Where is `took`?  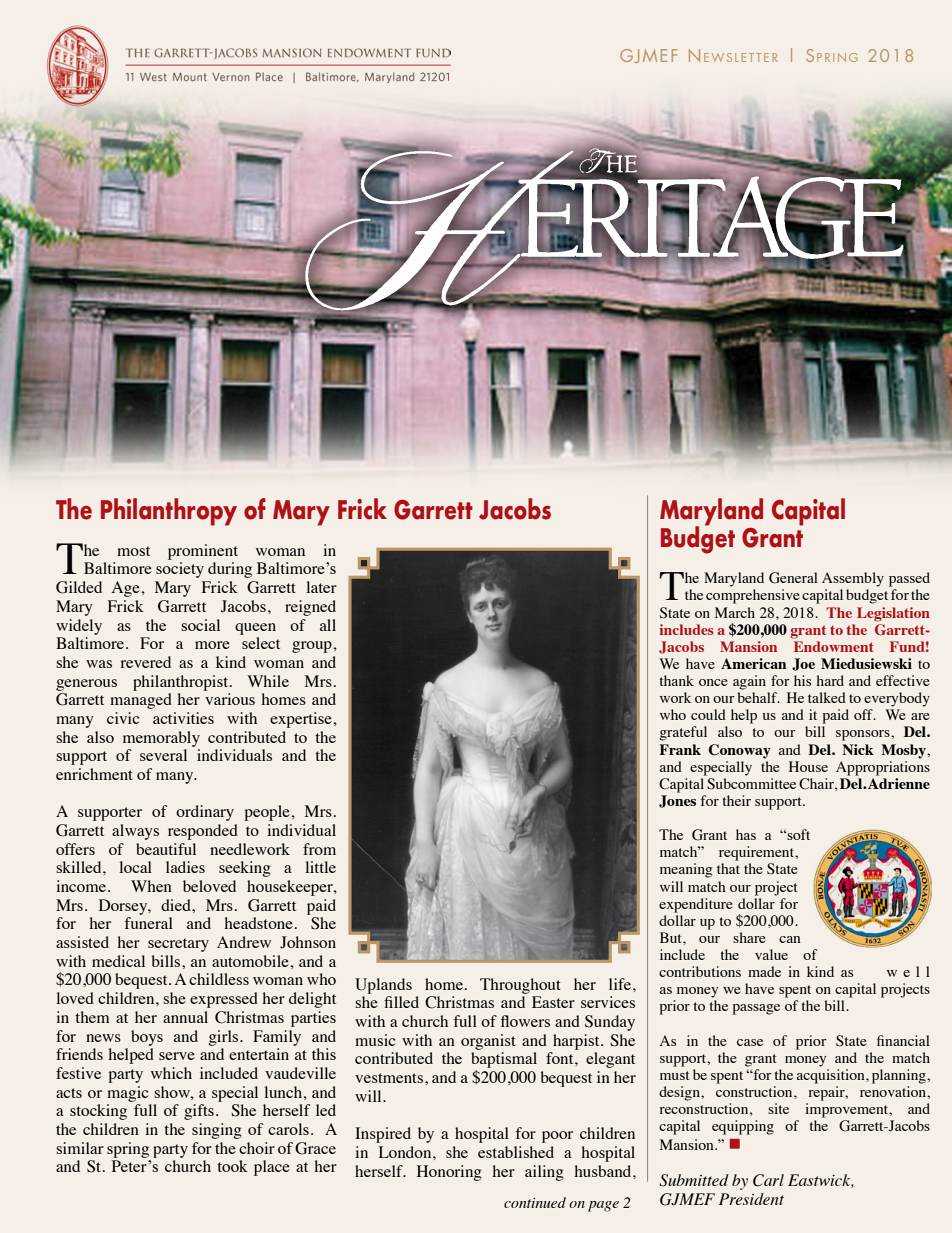 took is located at coordinates (232, 1166).
